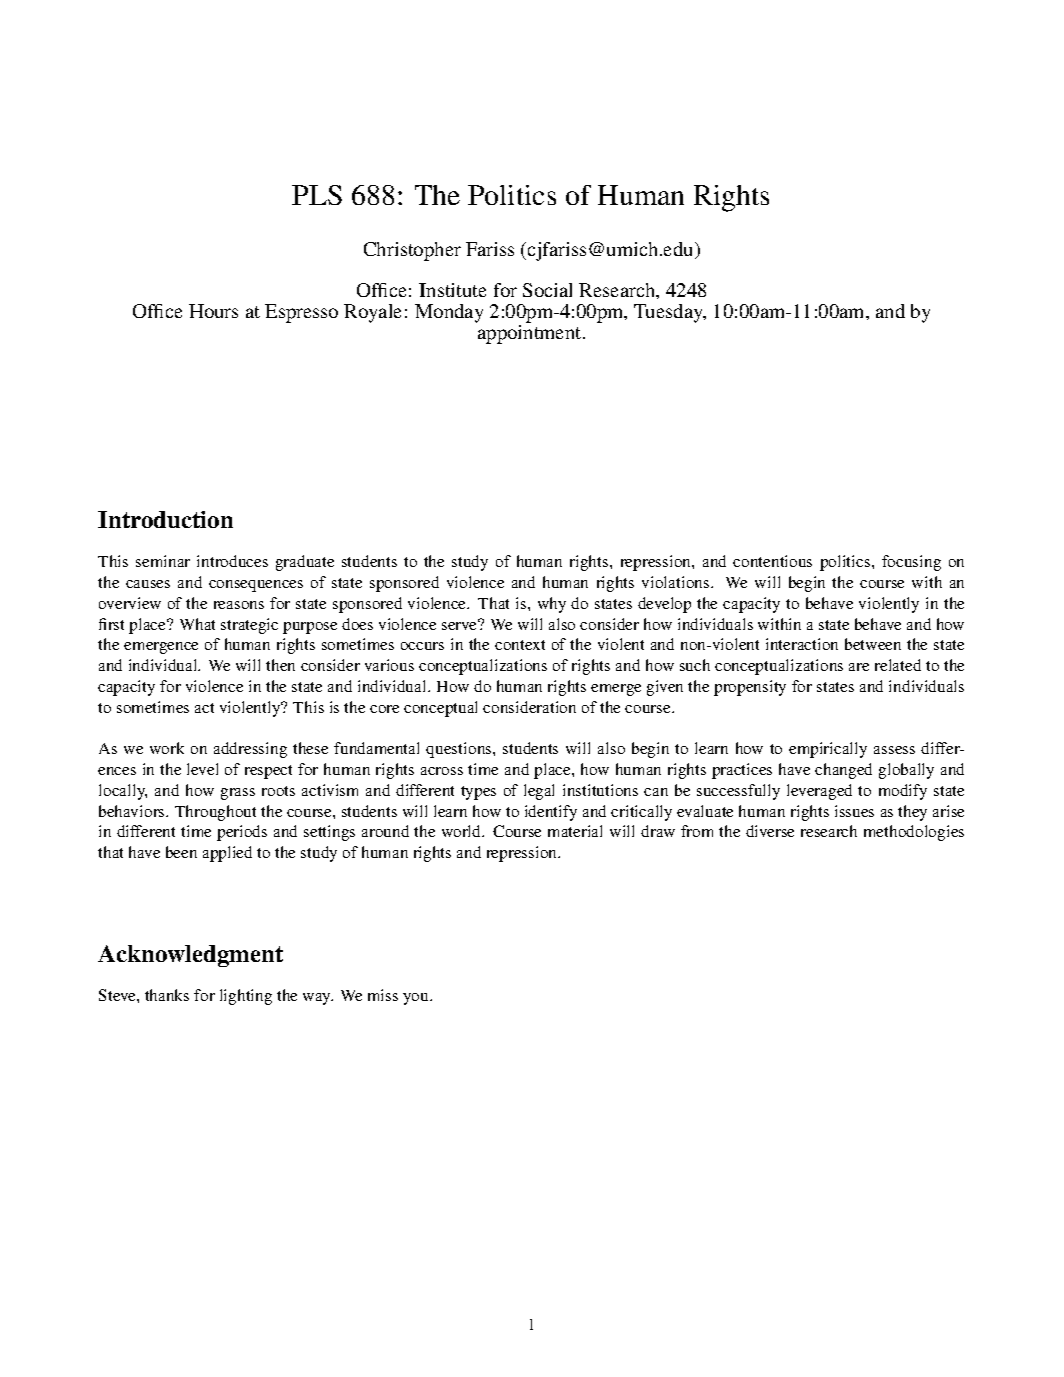  Describe the element at coordinates (239, 605) in the document. I see `reasons` at that location.
